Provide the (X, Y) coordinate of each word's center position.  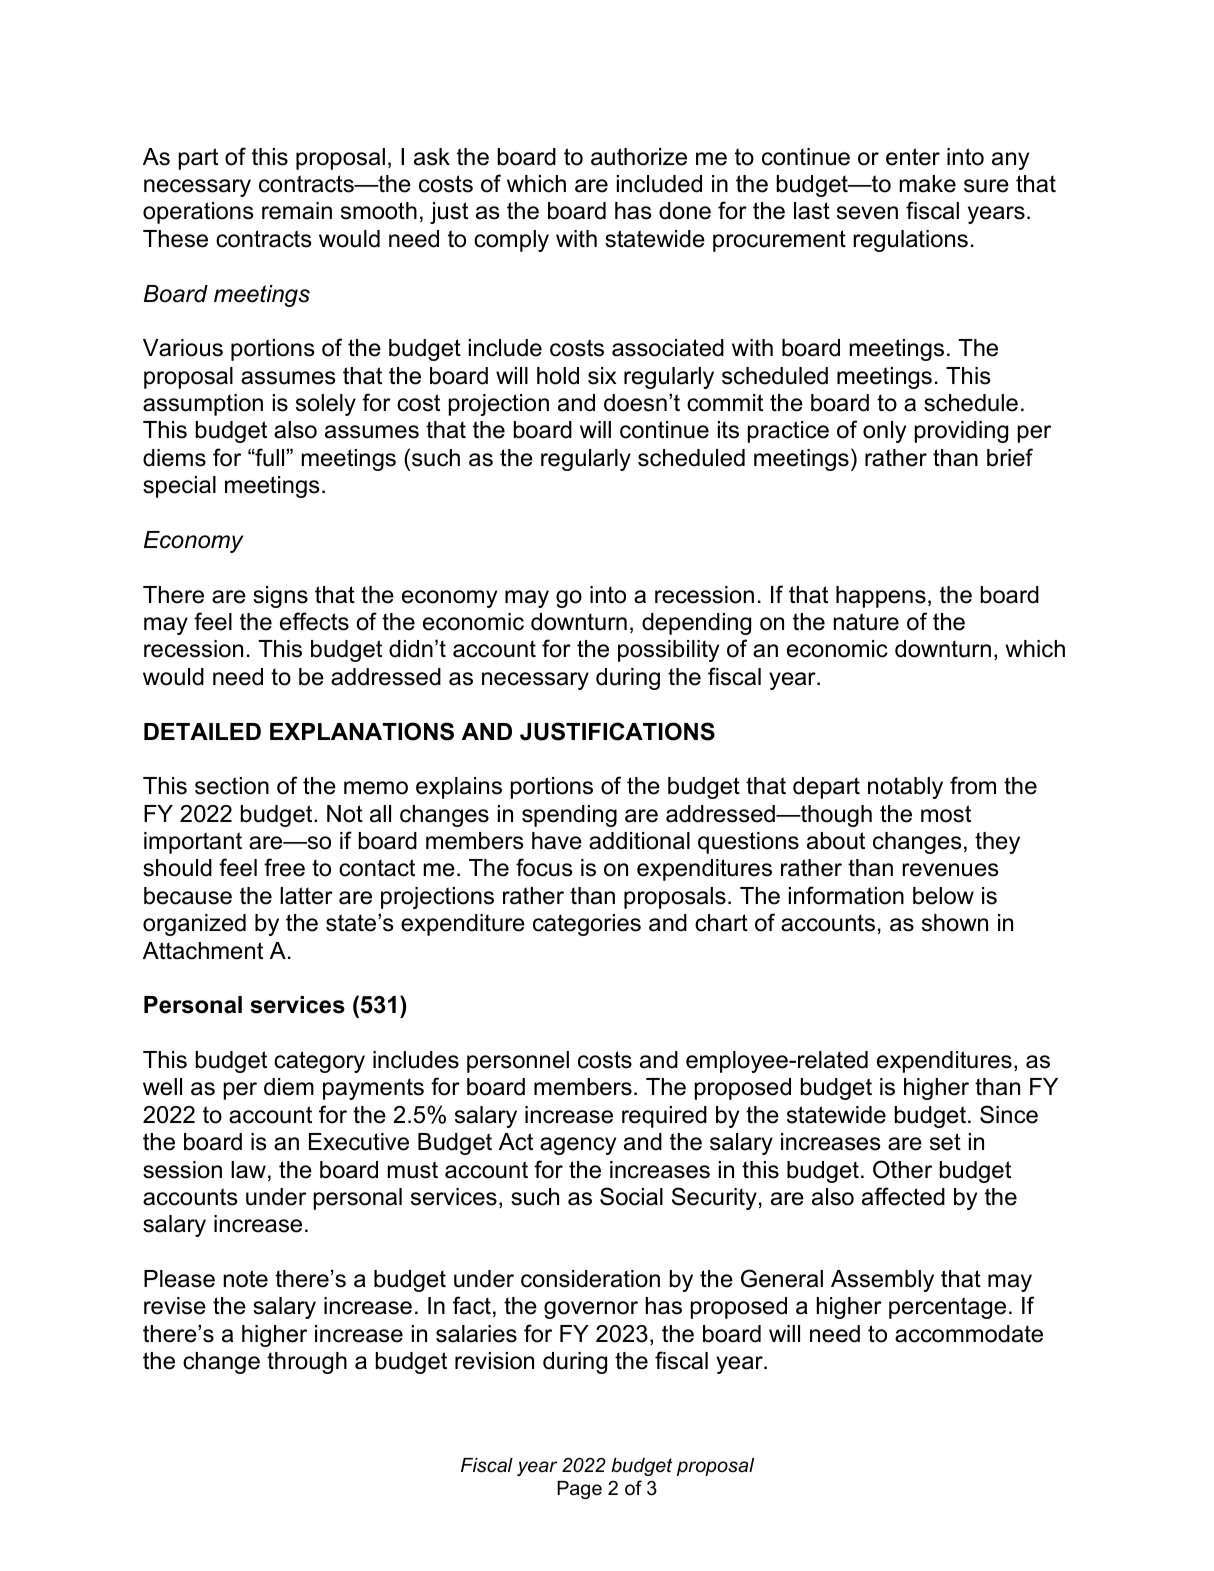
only (884, 432)
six (602, 376)
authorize (639, 157)
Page (579, 1490)
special (179, 487)
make (928, 184)
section (232, 786)
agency (578, 1146)
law (248, 1170)
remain (297, 211)
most (946, 814)
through (307, 1363)
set (945, 1142)
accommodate (969, 1334)
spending (569, 816)
